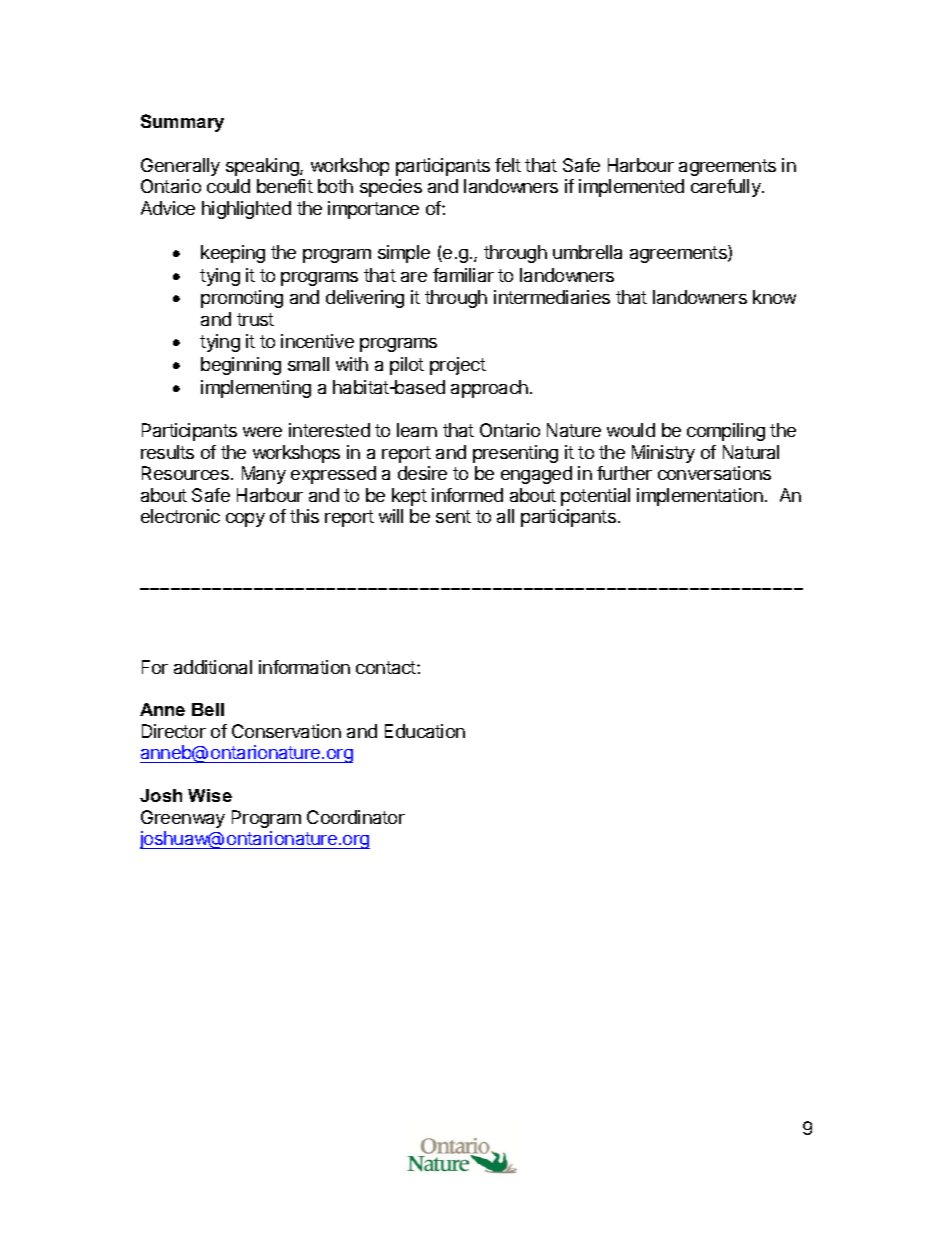  I want to click on Wise, so click(210, 795).
